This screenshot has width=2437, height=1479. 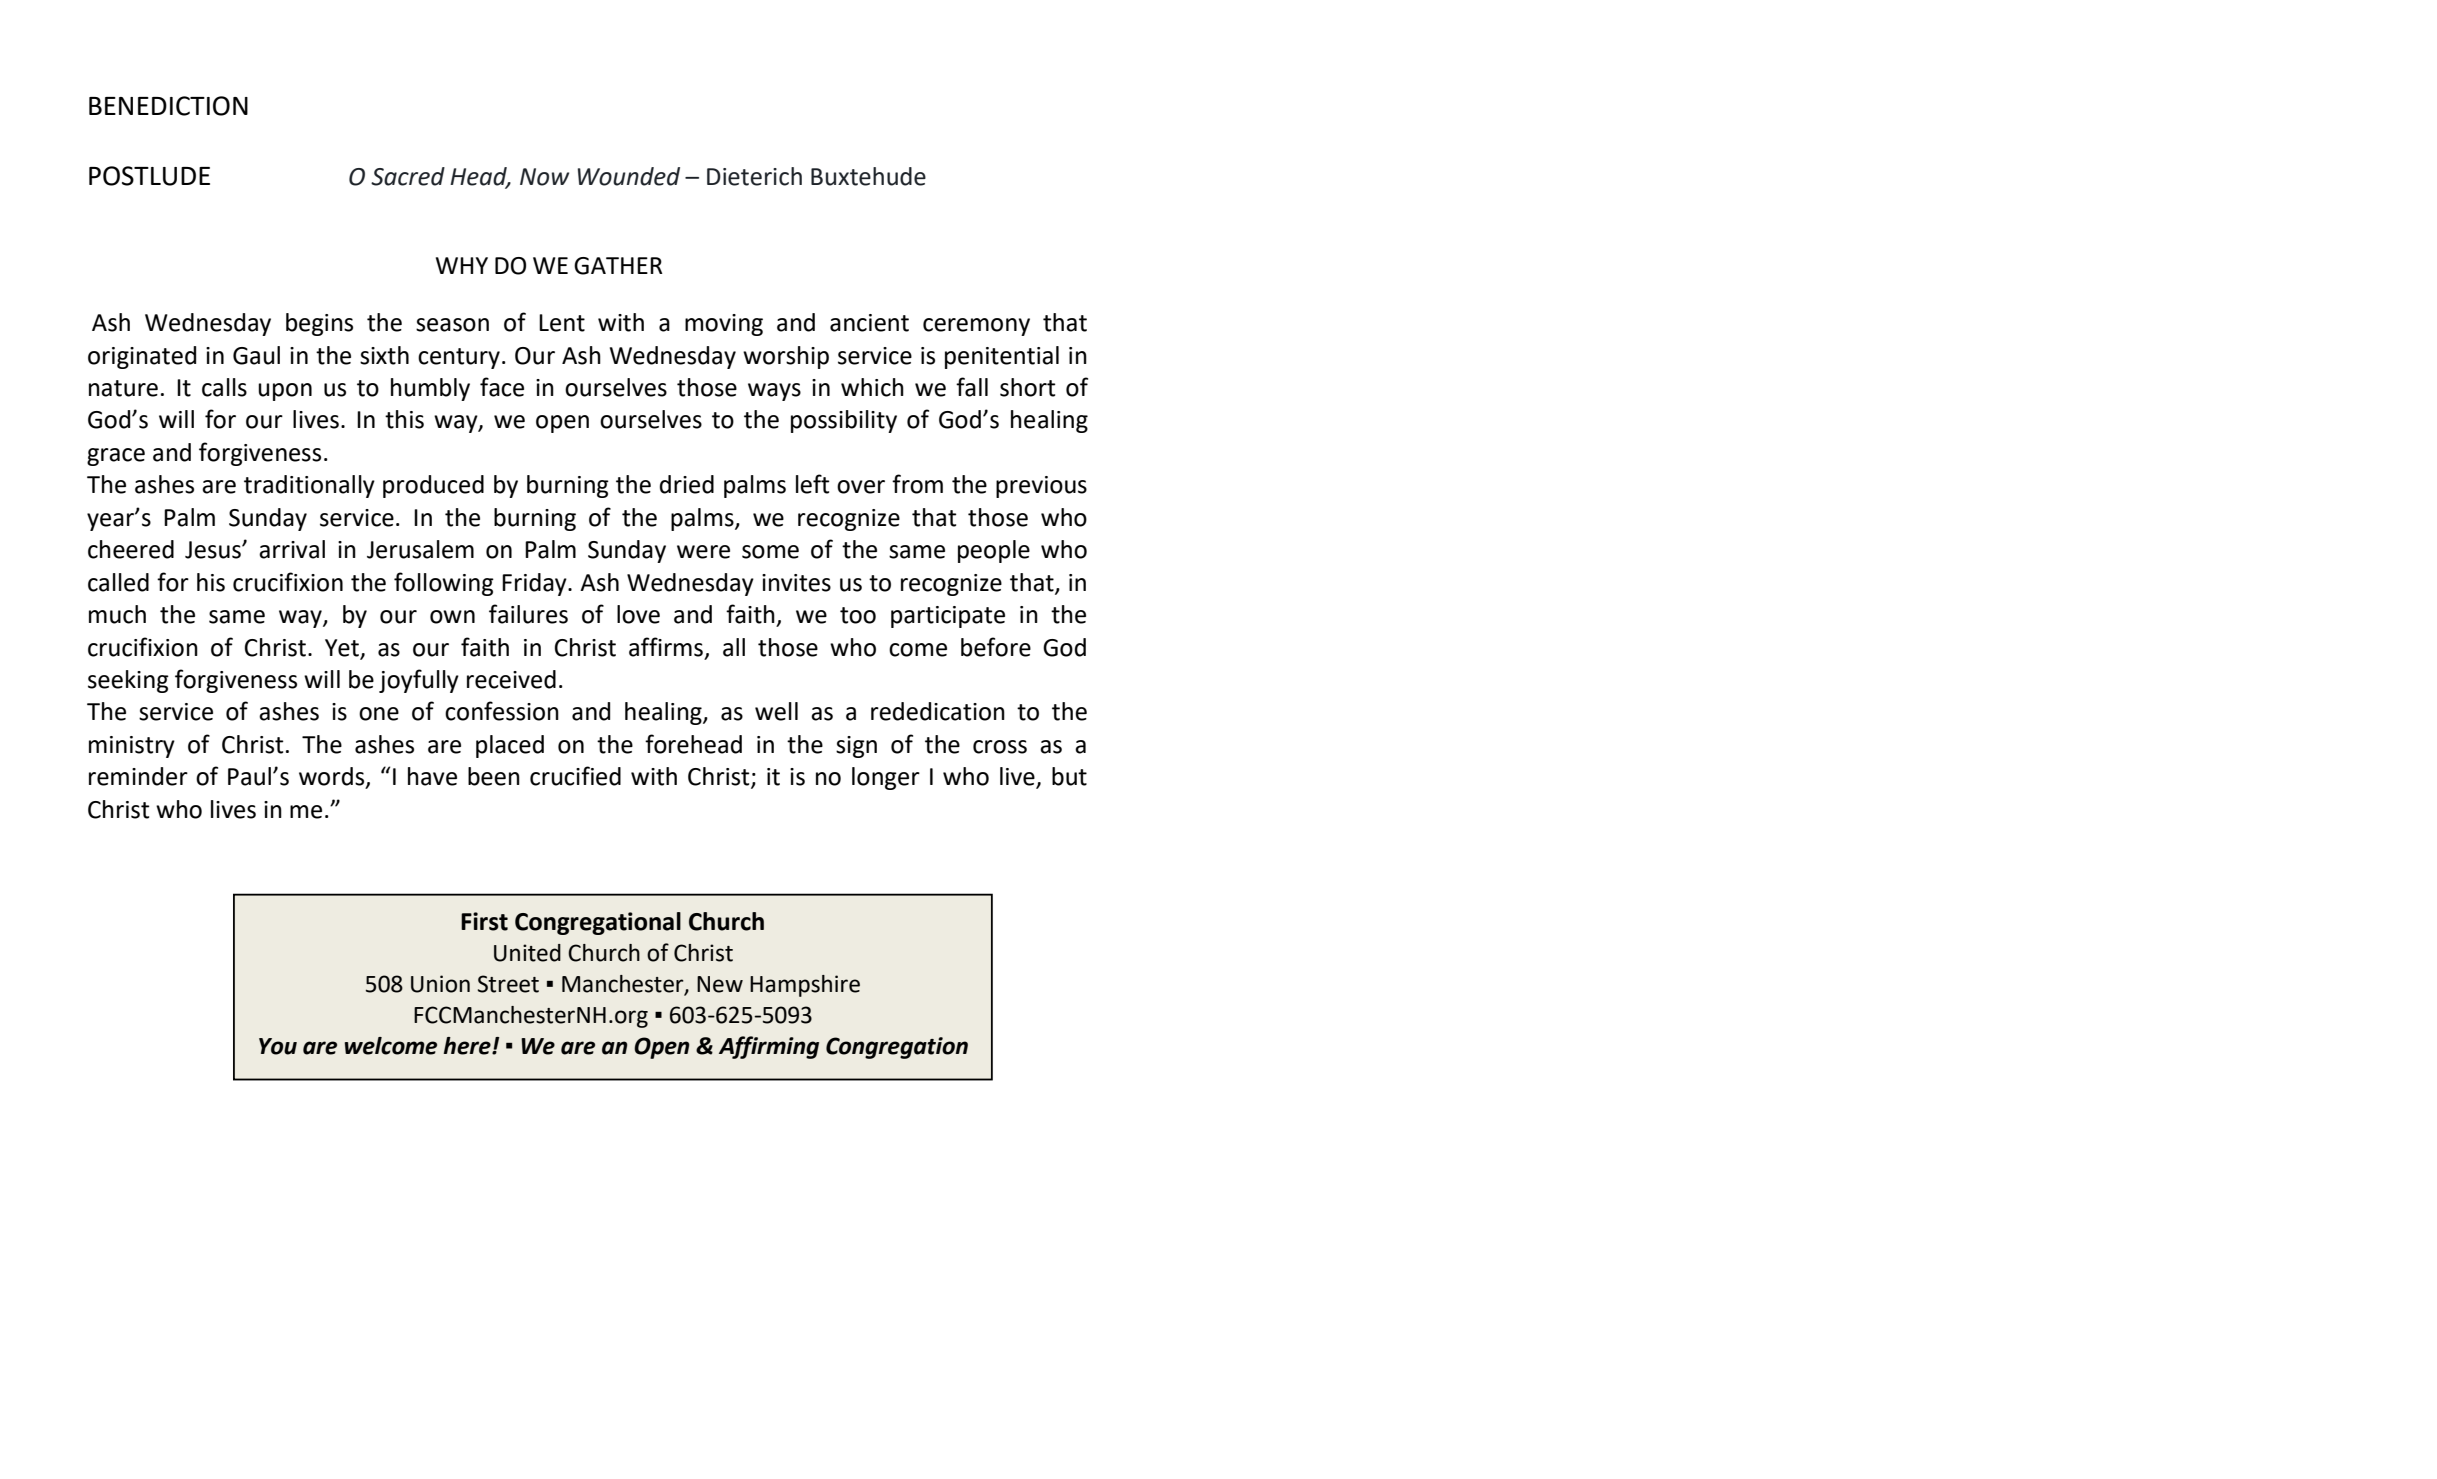 I want to click on Street, so click(x=508, y=984).
